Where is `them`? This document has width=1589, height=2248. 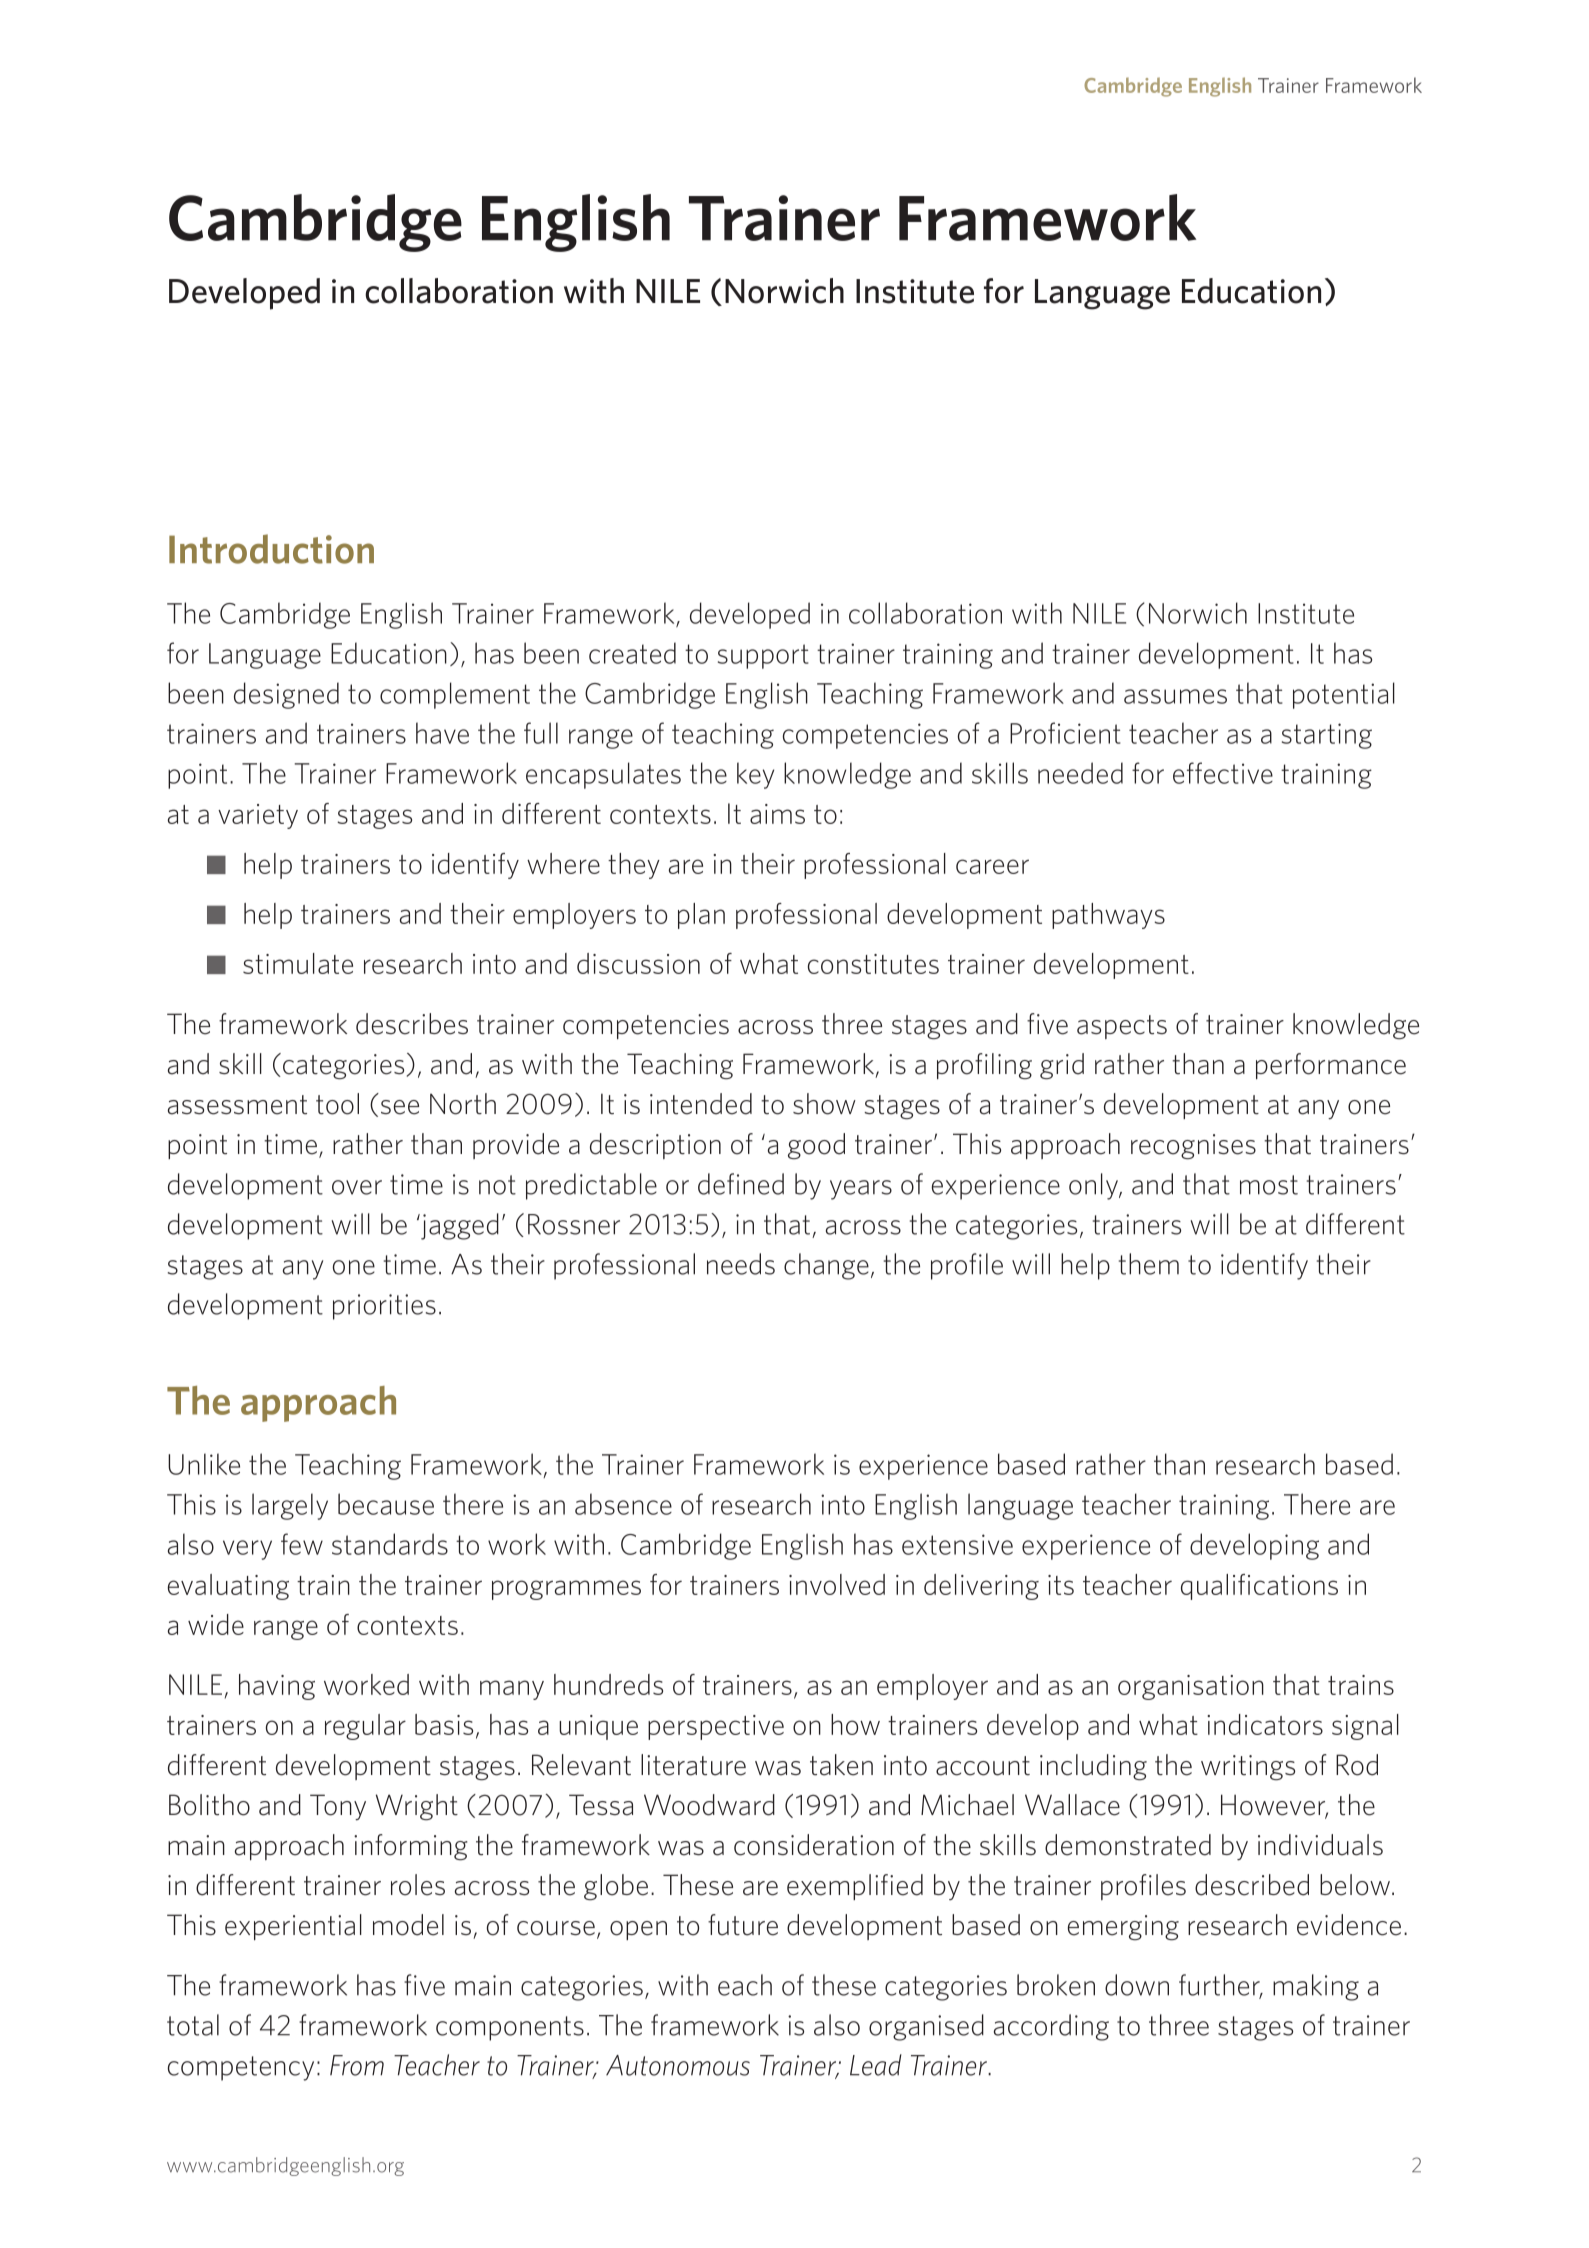
them is located at coordinates (1149, 1264).
